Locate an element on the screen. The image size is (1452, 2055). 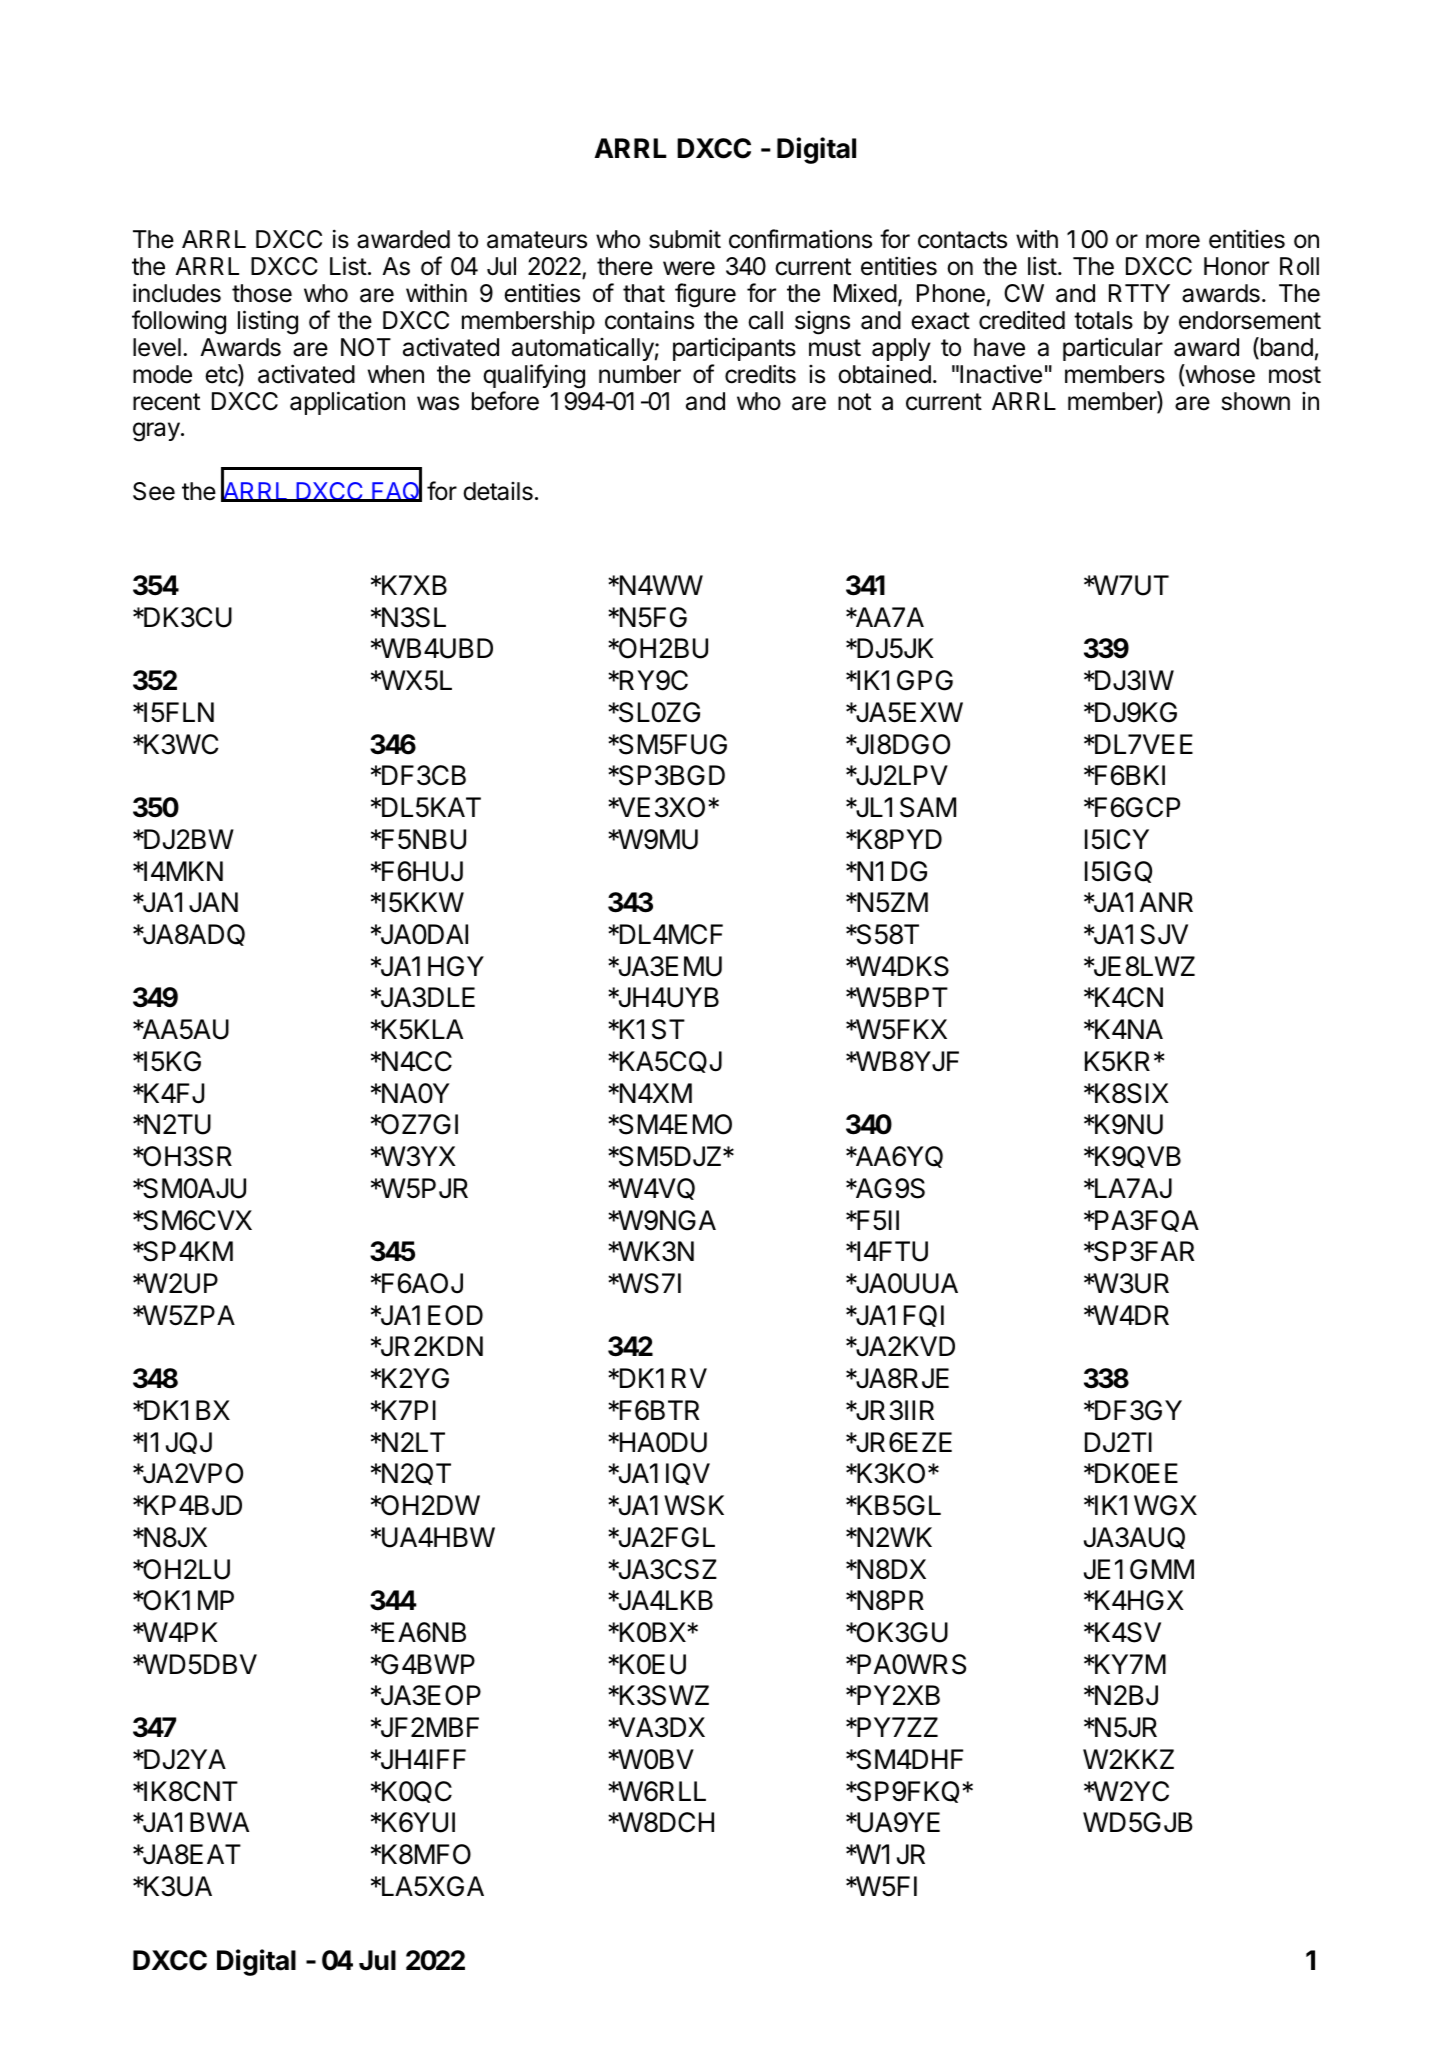
shown is located at coordinates (1256, 401).
